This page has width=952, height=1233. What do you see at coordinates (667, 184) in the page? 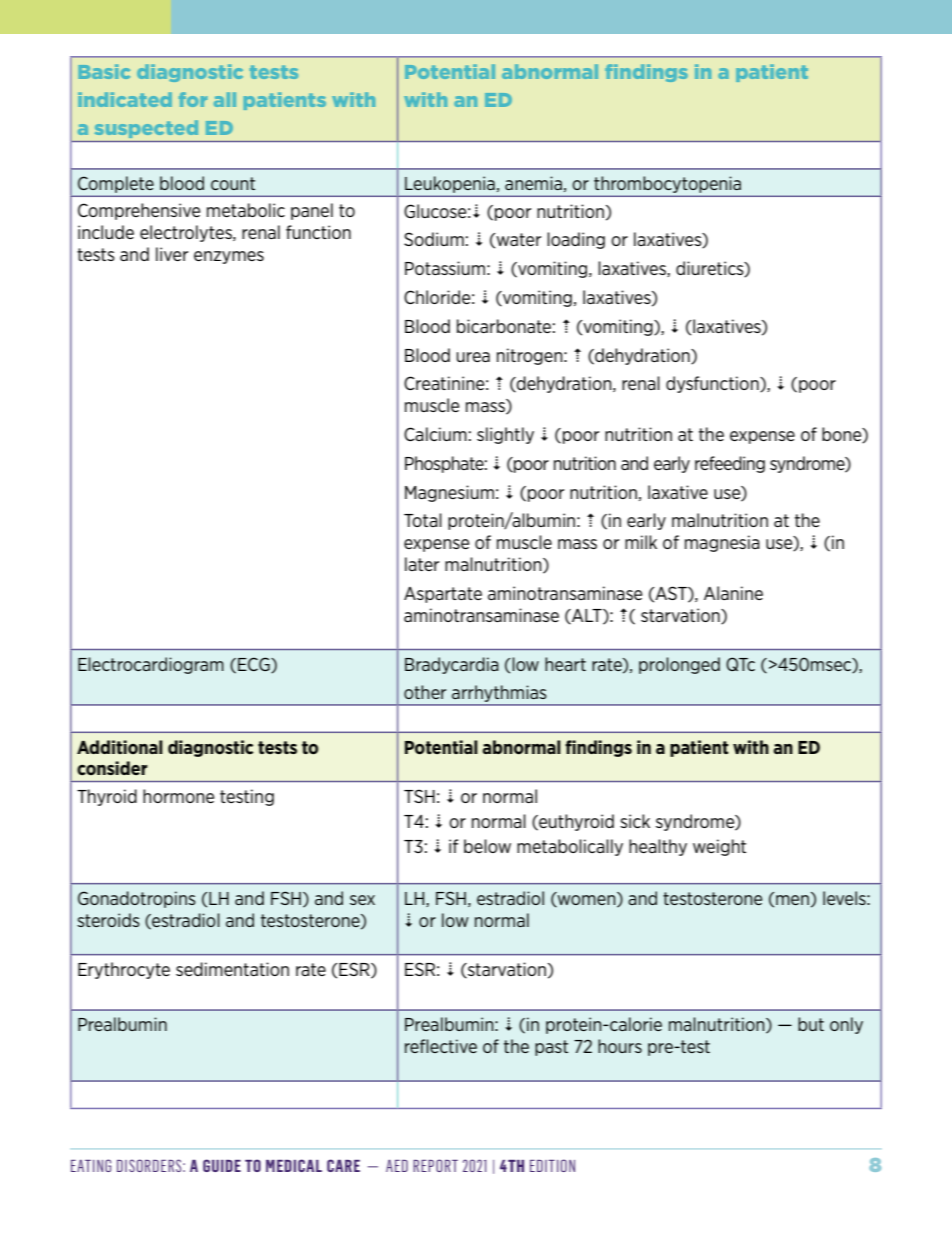
I see `thrombocytopenia` at bounding box center [667, 184].
